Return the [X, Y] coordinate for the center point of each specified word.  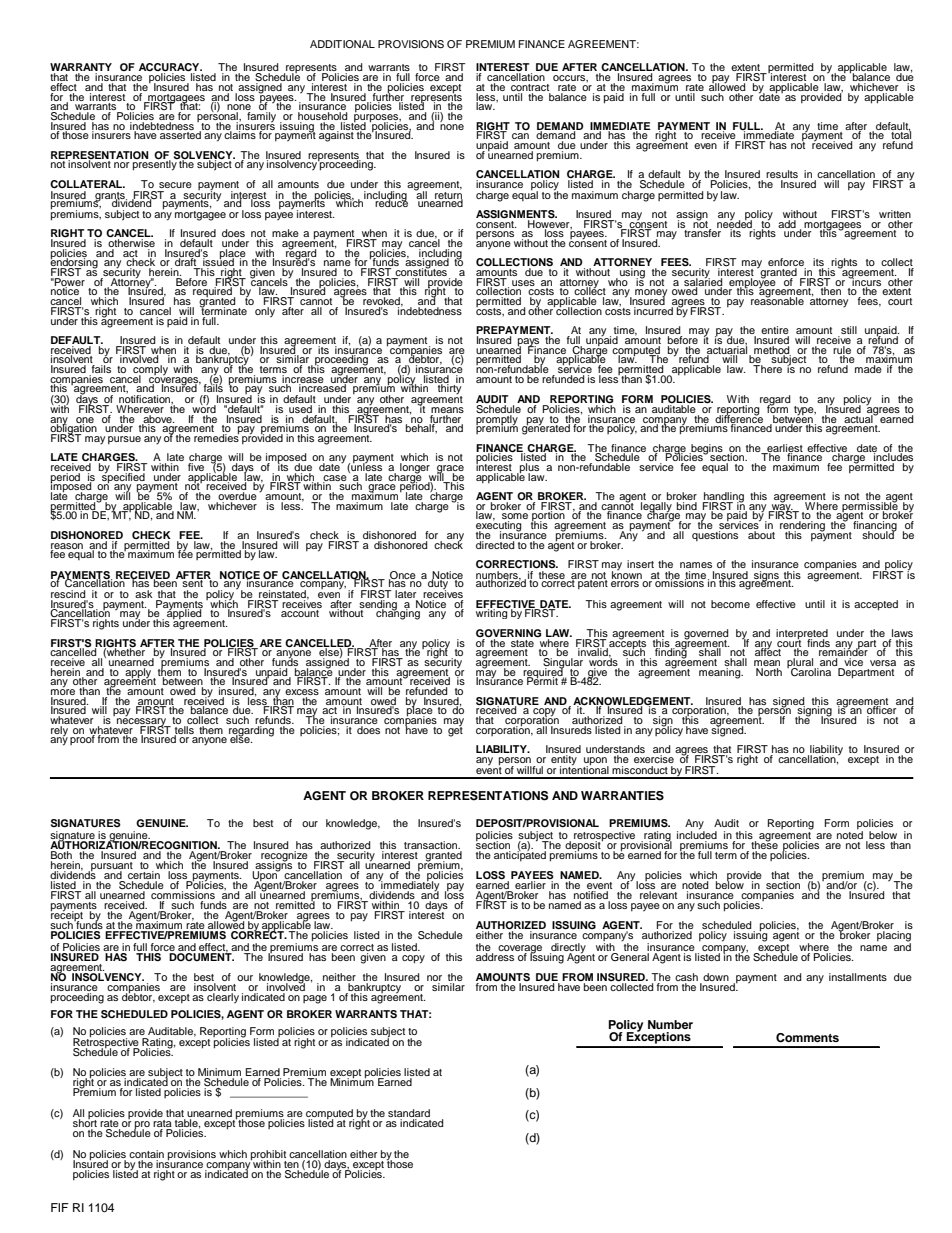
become [730, 604]
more [63, 692]
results [782, 175]
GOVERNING [508, 633]
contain [146, 1155]
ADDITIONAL [342, 44]
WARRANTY [81, 67]
